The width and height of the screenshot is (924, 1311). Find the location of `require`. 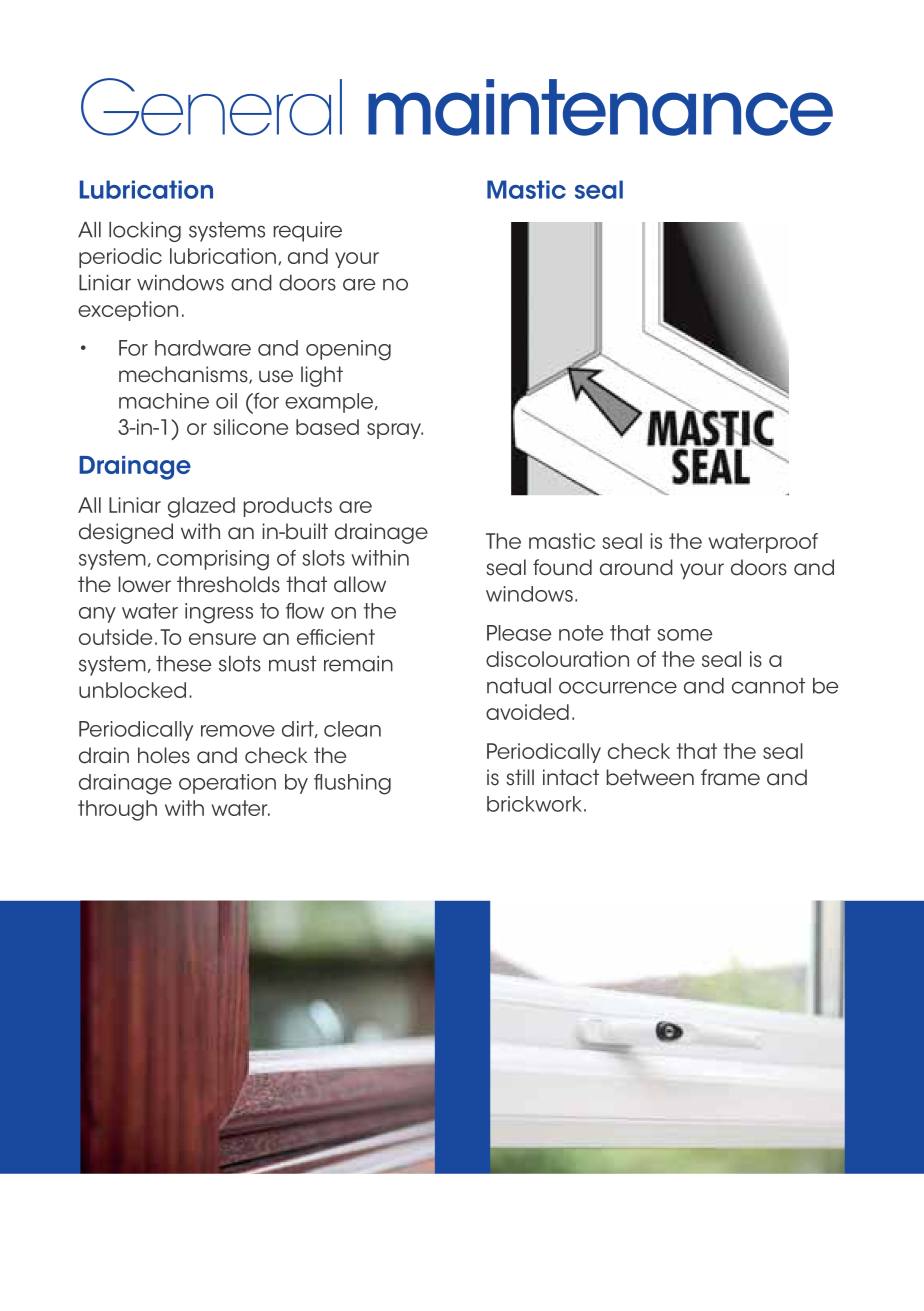

require is located at coordinates (307, 232).
